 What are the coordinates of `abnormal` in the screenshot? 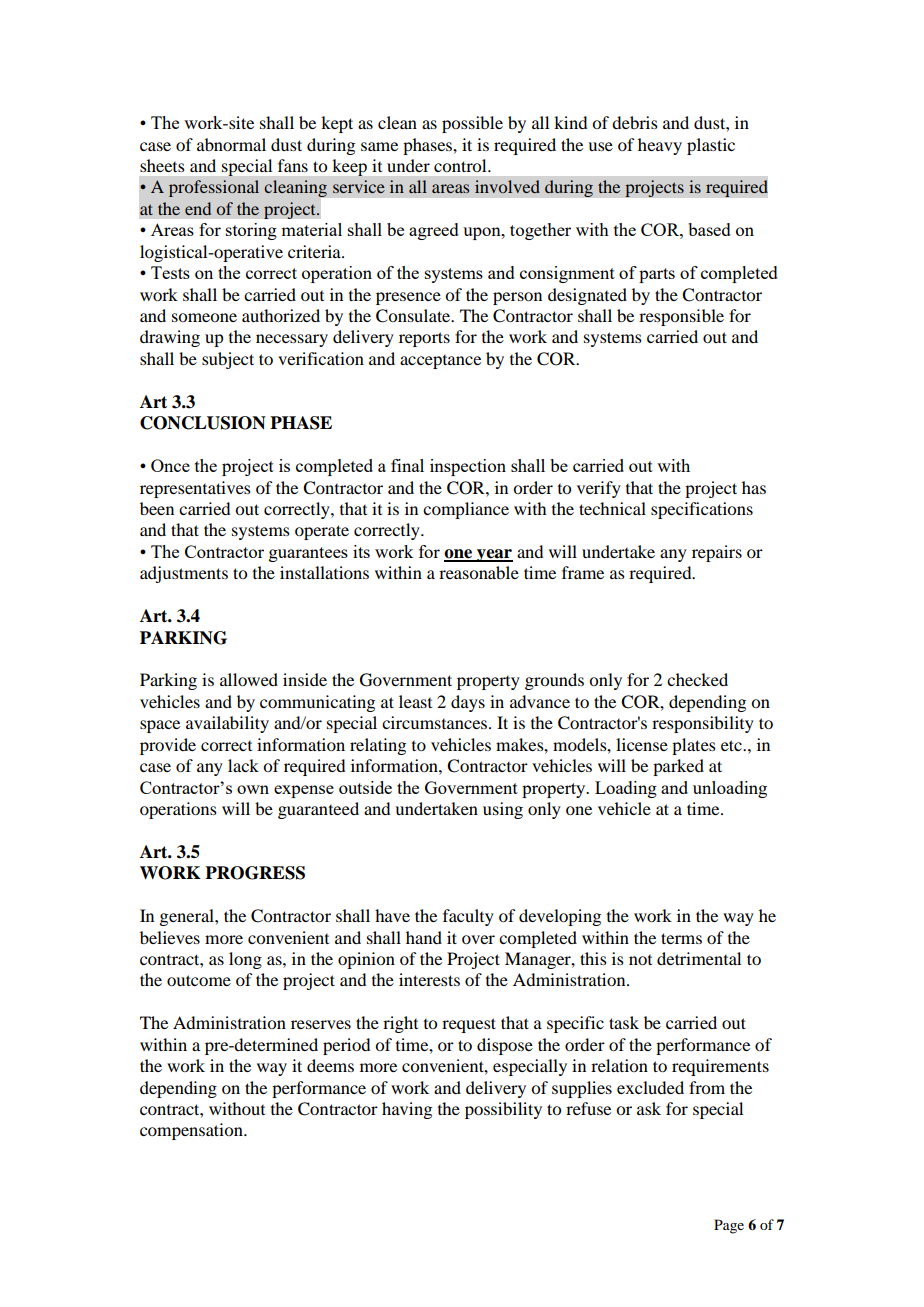 It's located at (231, 144).
